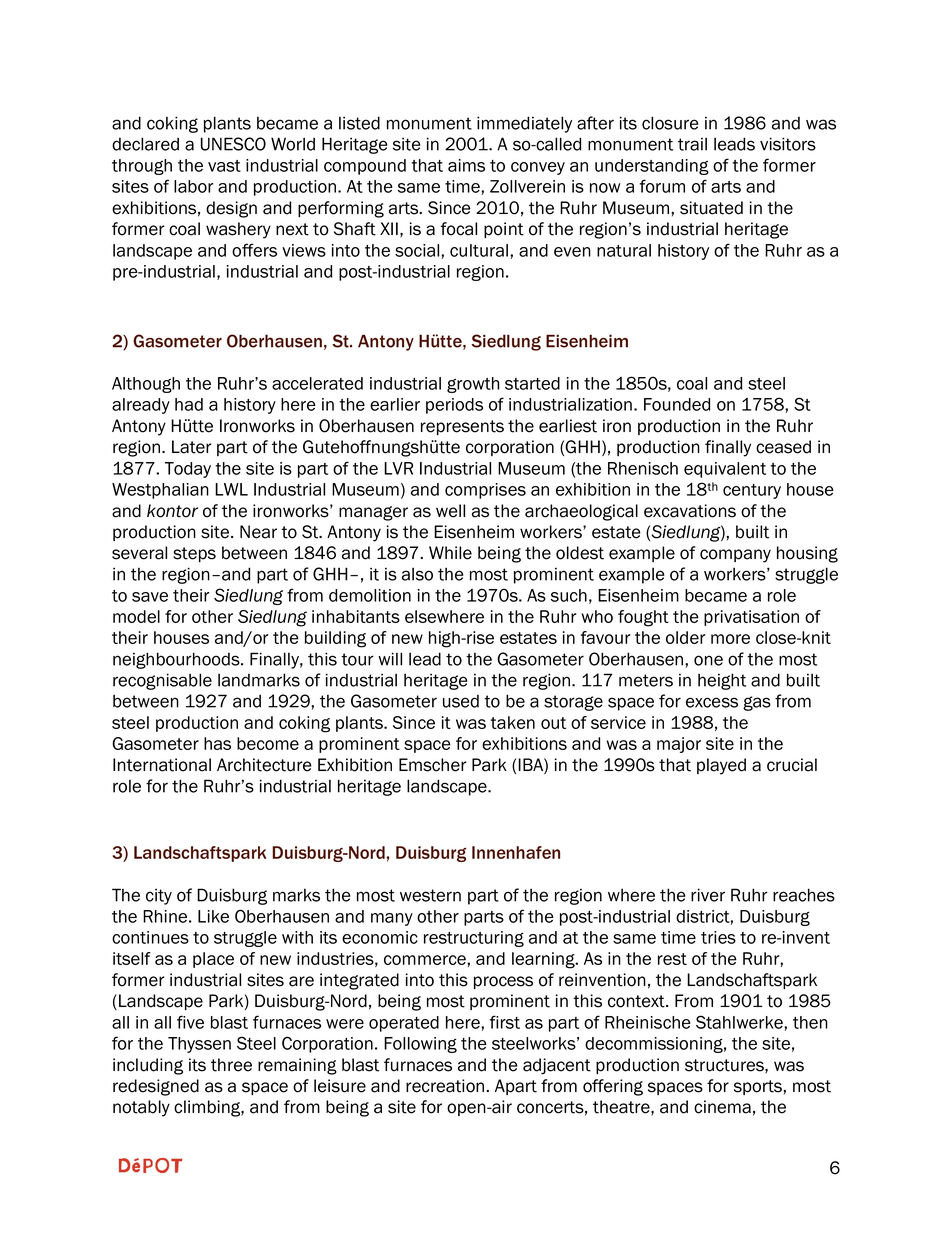 The height and width of the screenshot is (1233, 952). What do you see at coordinates (692, 144) in the screenshot?
I see `trail` at bounding box center [692, 144].
